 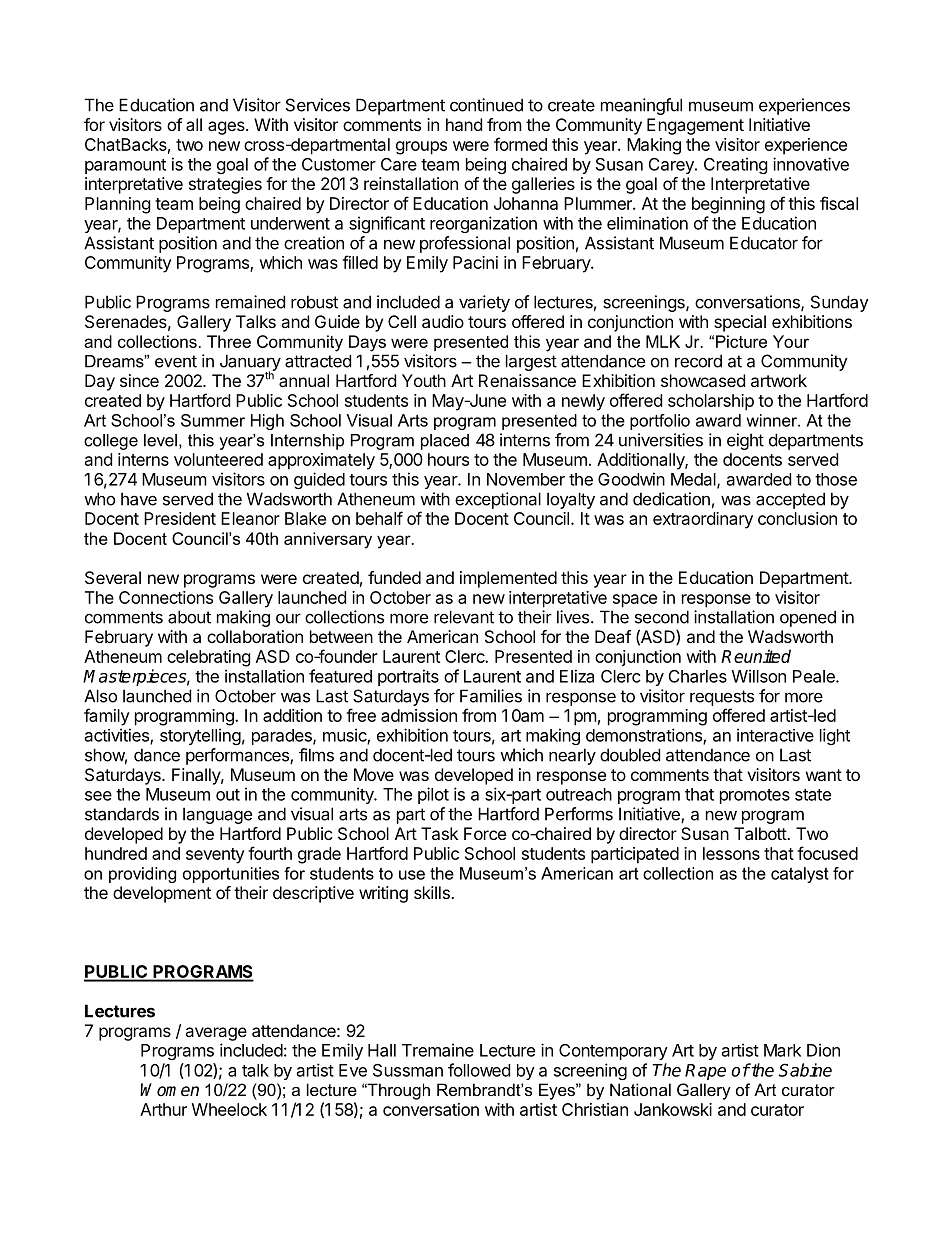 What do you see at coordinates (189, 617) in the screenshot?
I see `about` at bounding box center [189, 617].
